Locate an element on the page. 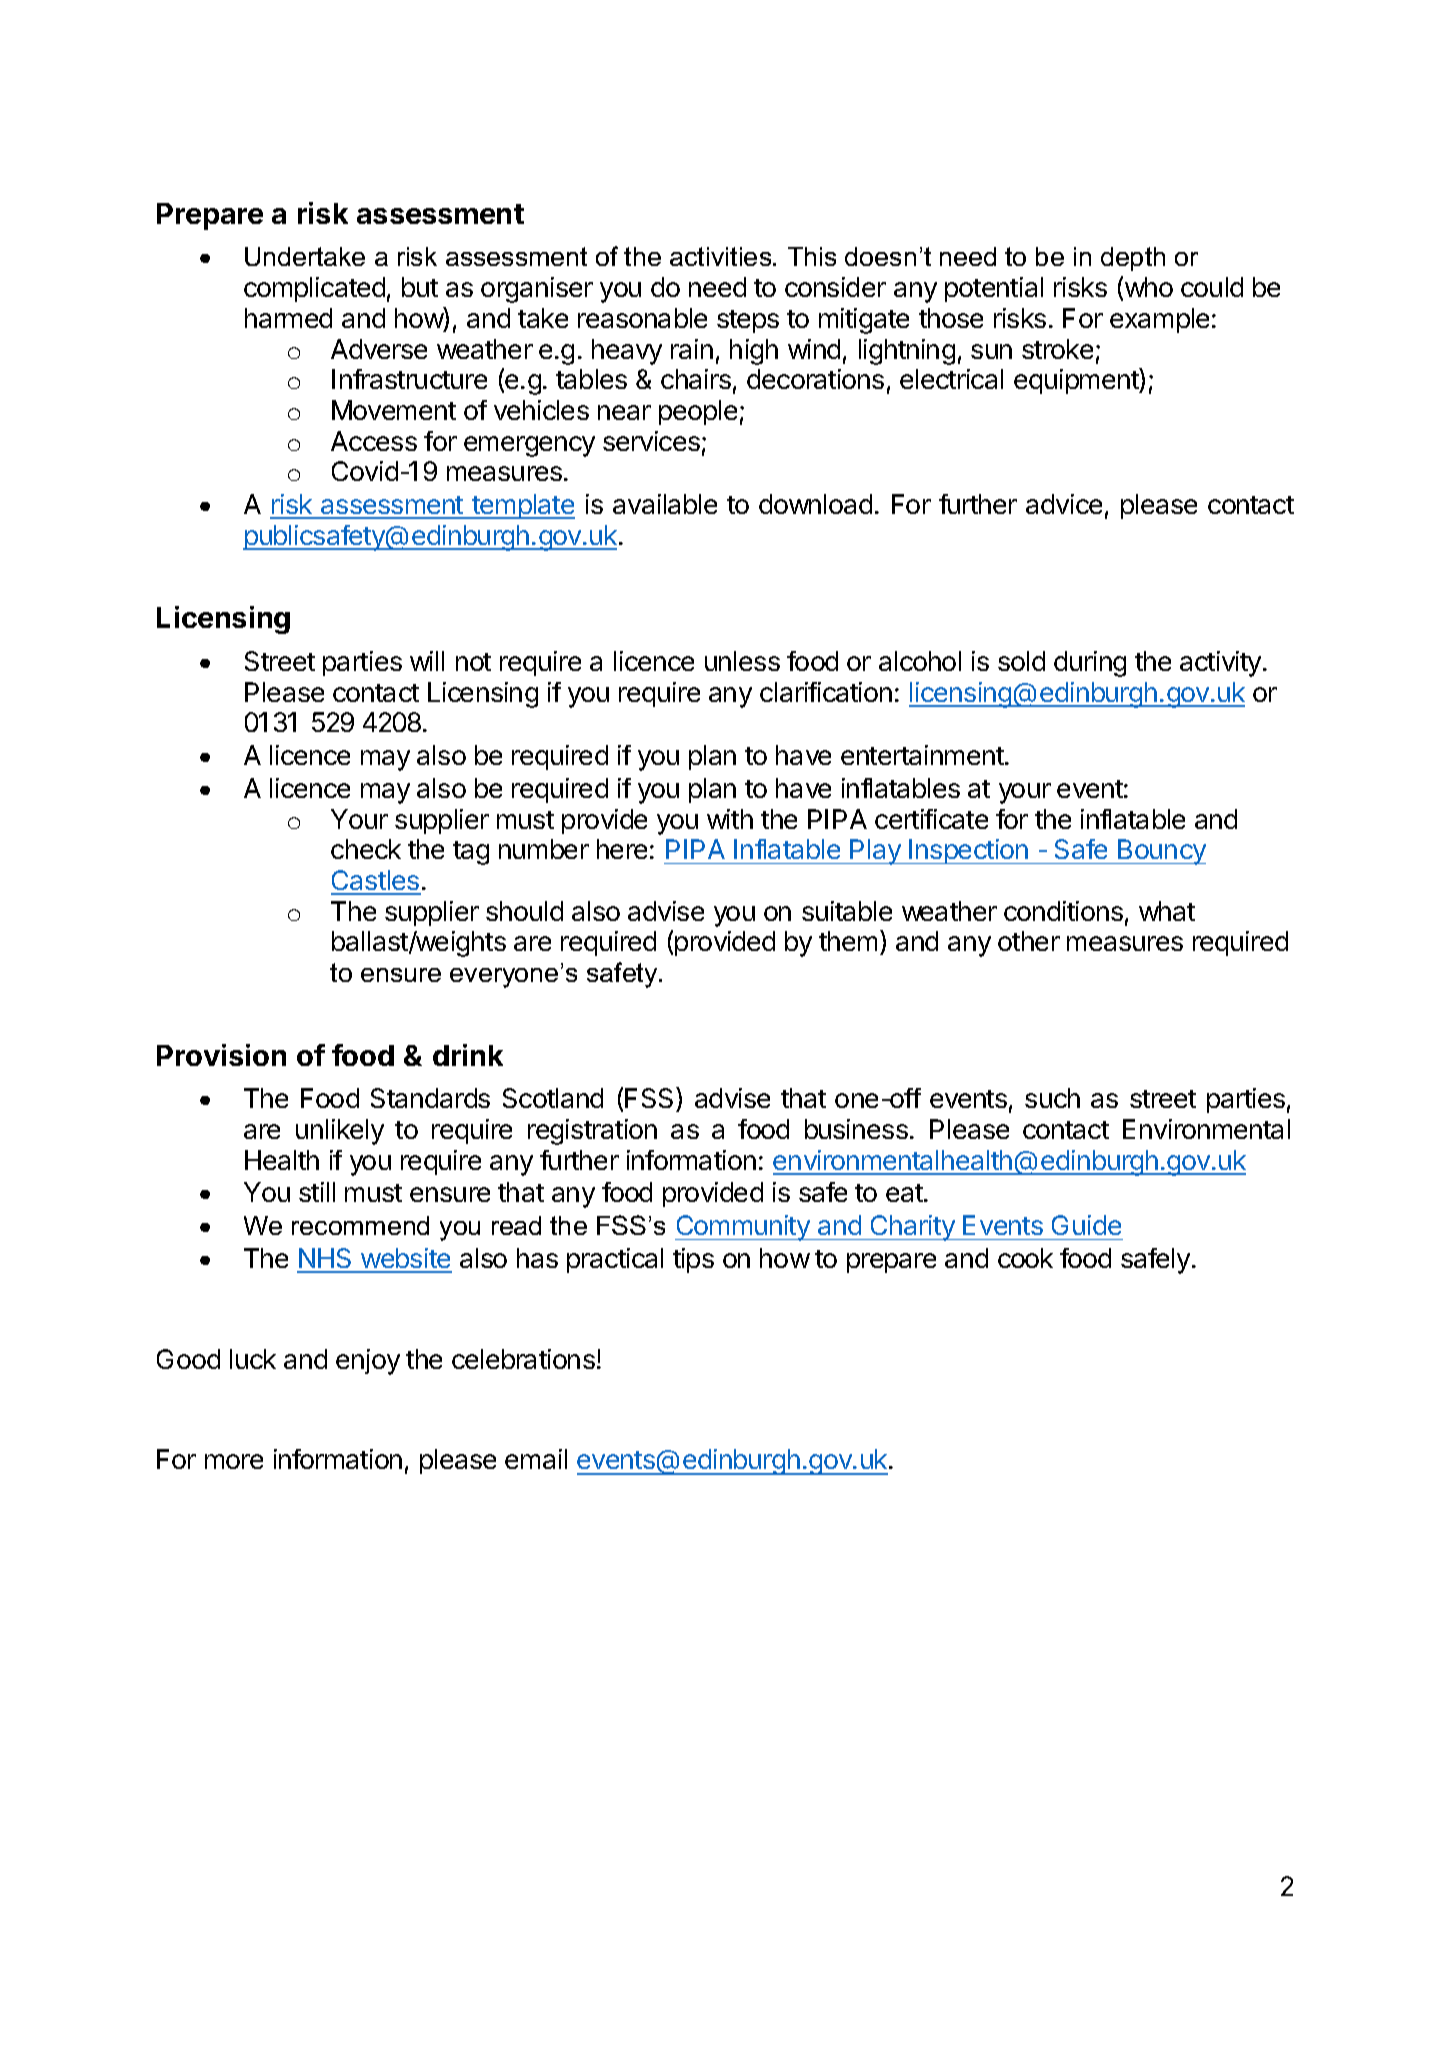  email is located at coordinates (536, 1459).
